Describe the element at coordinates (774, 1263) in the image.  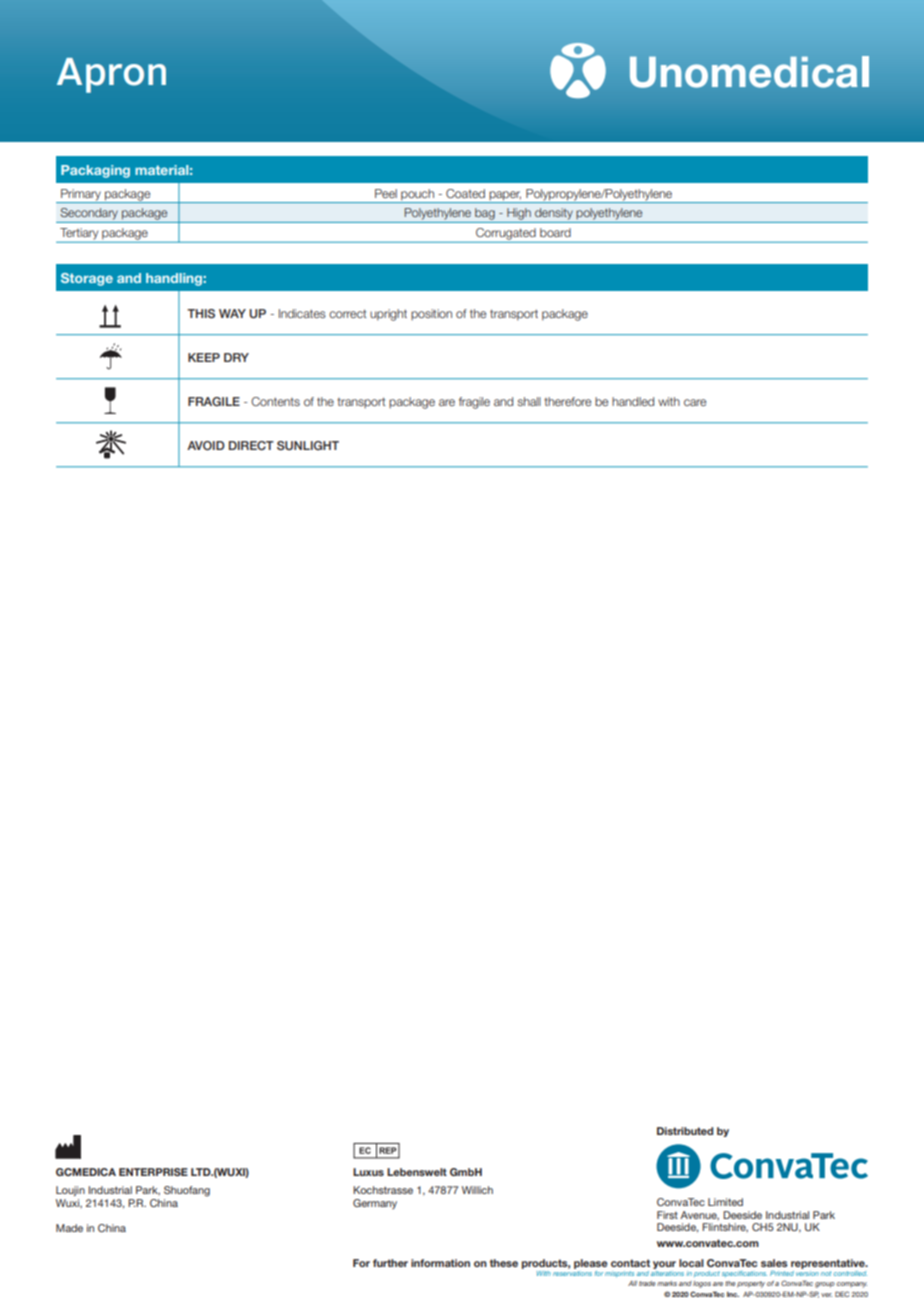
I see `sales` at that location.
